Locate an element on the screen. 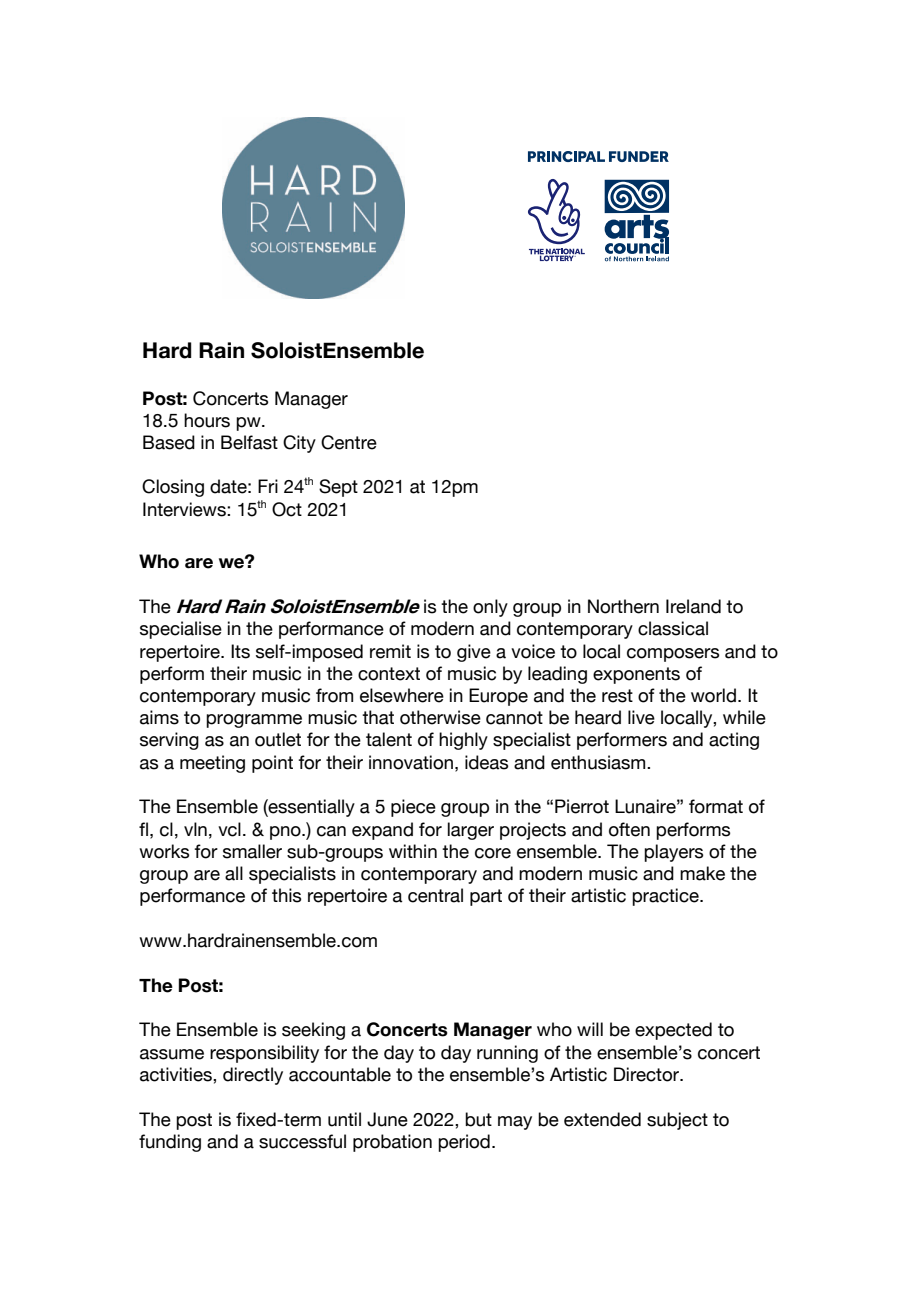 This screenshot has height=1308, width=924. specialise is located at coordinates (181, 630).
